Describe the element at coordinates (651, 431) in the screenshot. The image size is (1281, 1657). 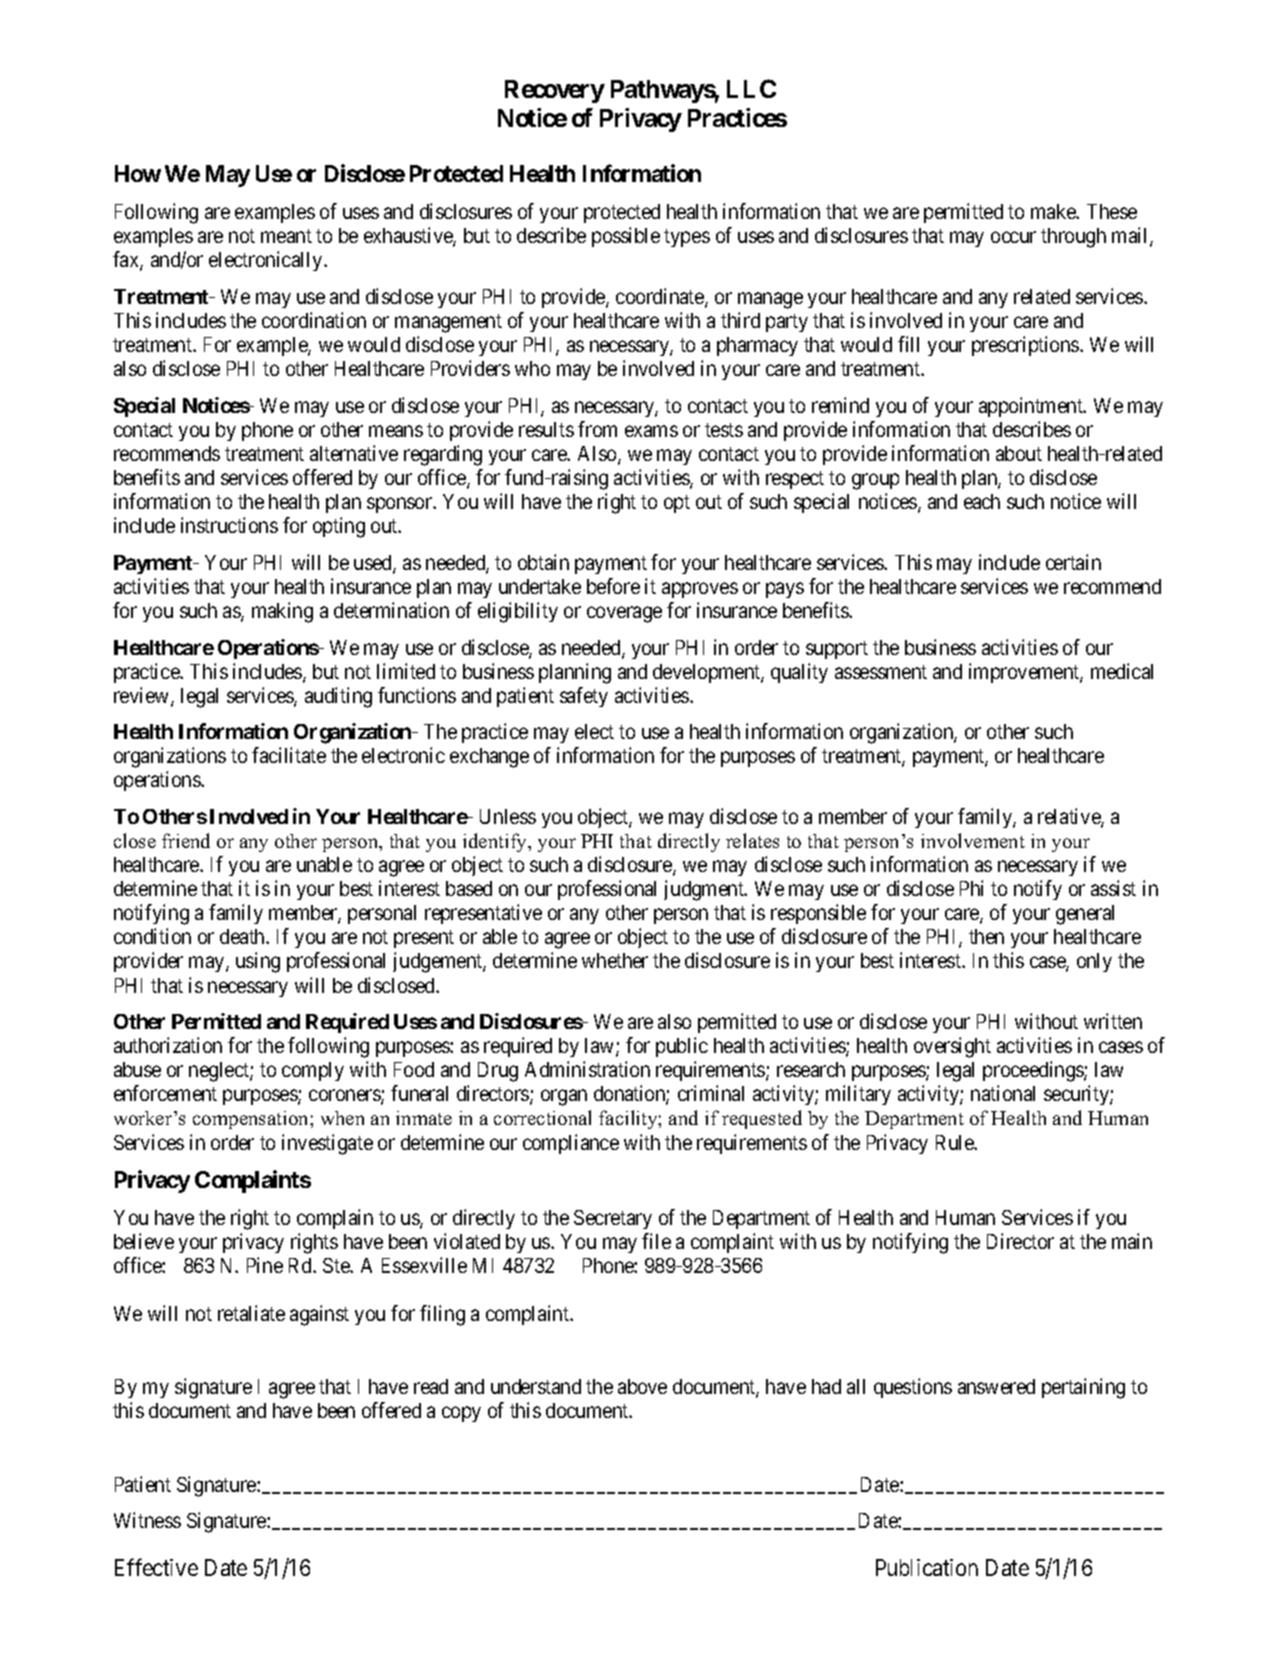
I see `exams` at that location.
